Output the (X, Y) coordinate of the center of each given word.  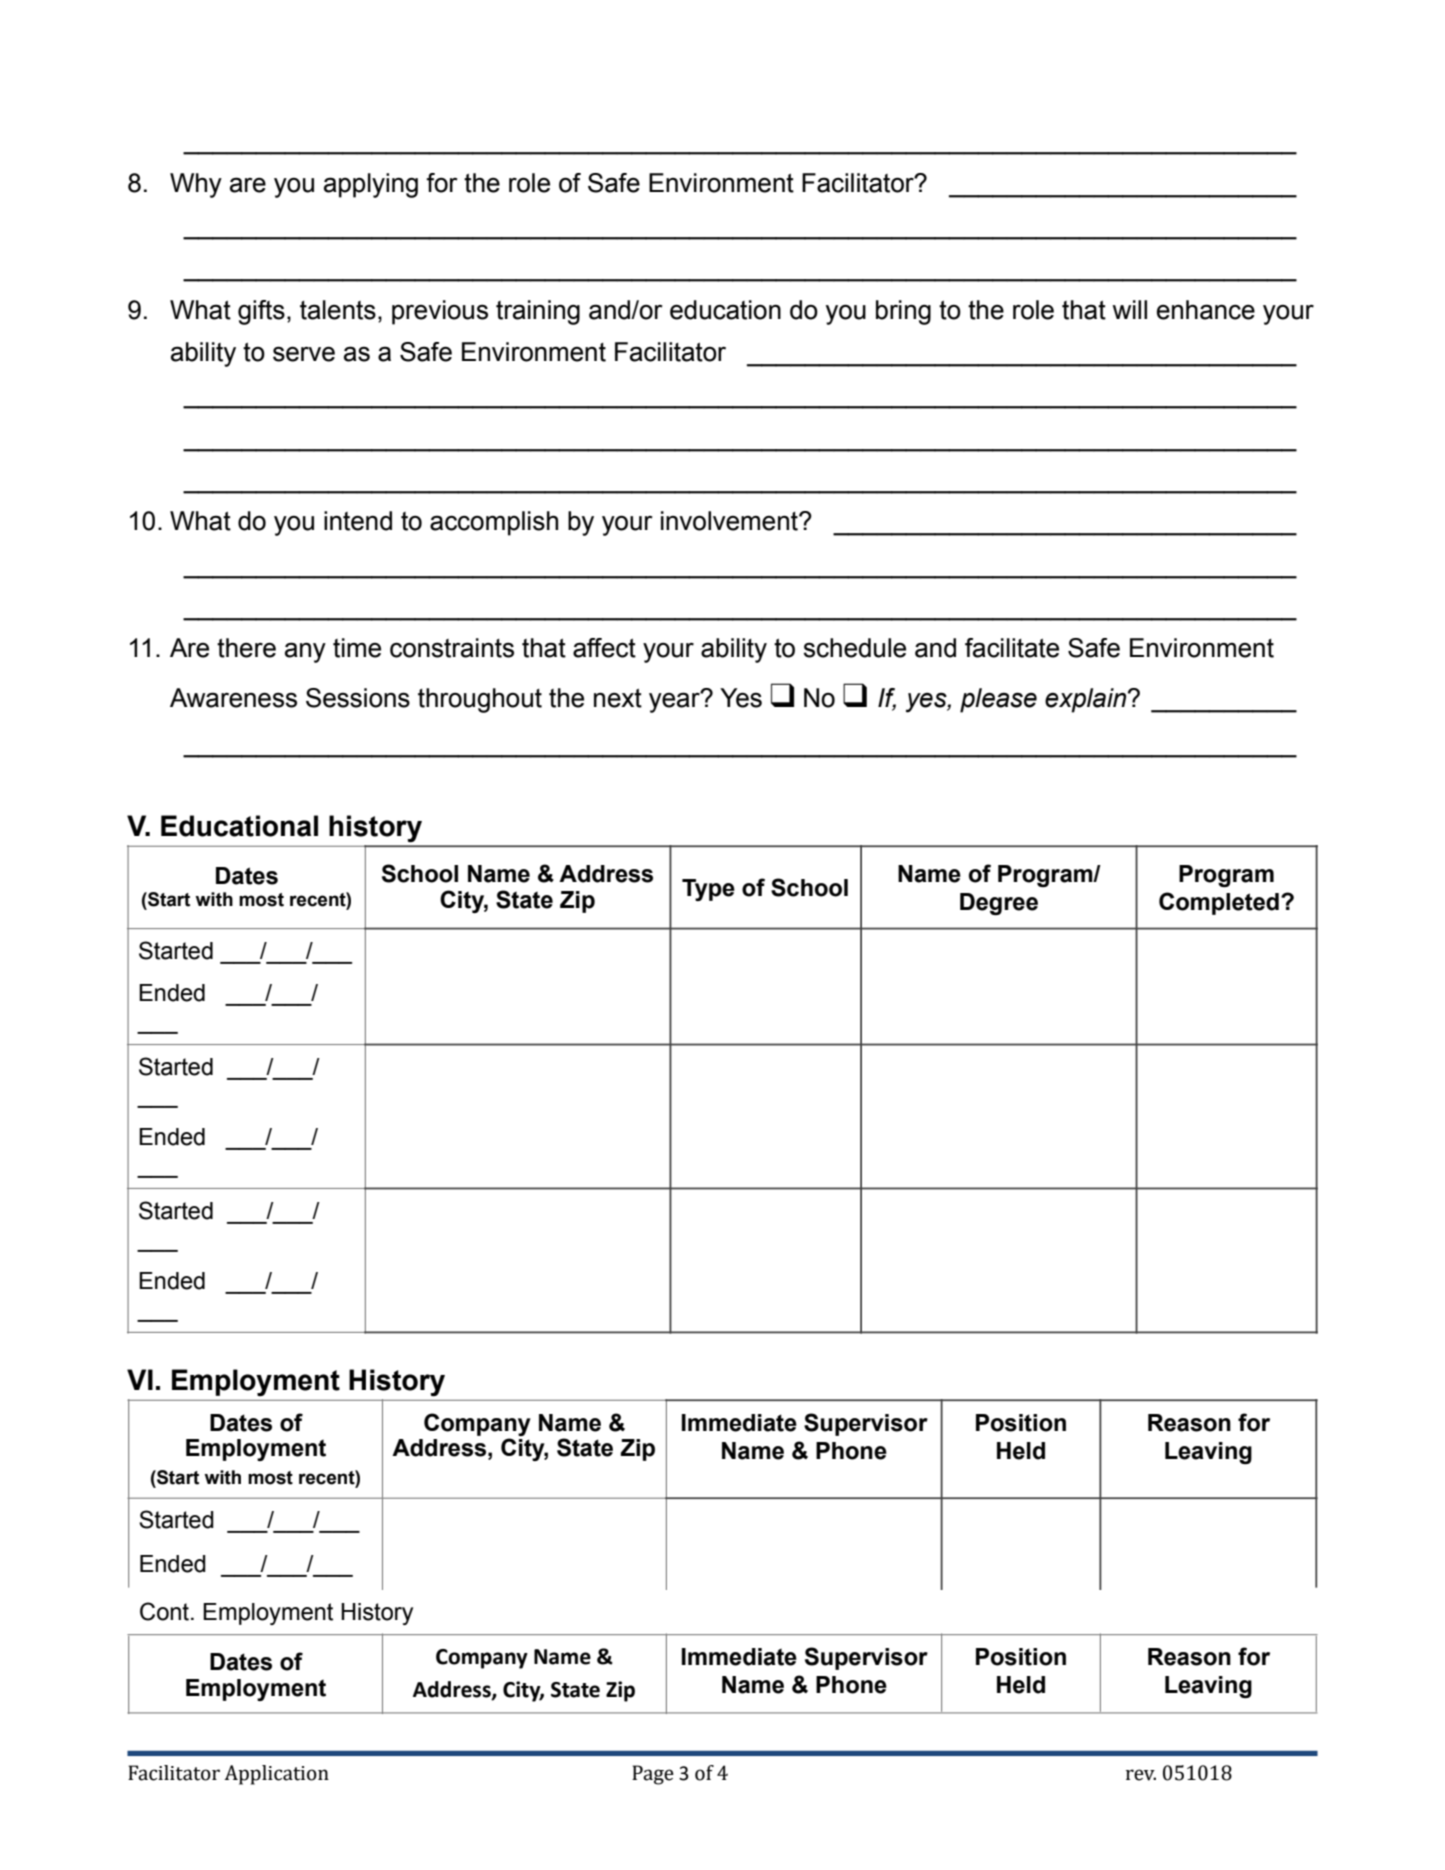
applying (371, 185)
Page (653, 1775)
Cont (164, 1611)
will (1129, 309)
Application (276, 1775)
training (538, 312)
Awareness (233, 698)
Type (708, 890)
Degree (999, 904)
